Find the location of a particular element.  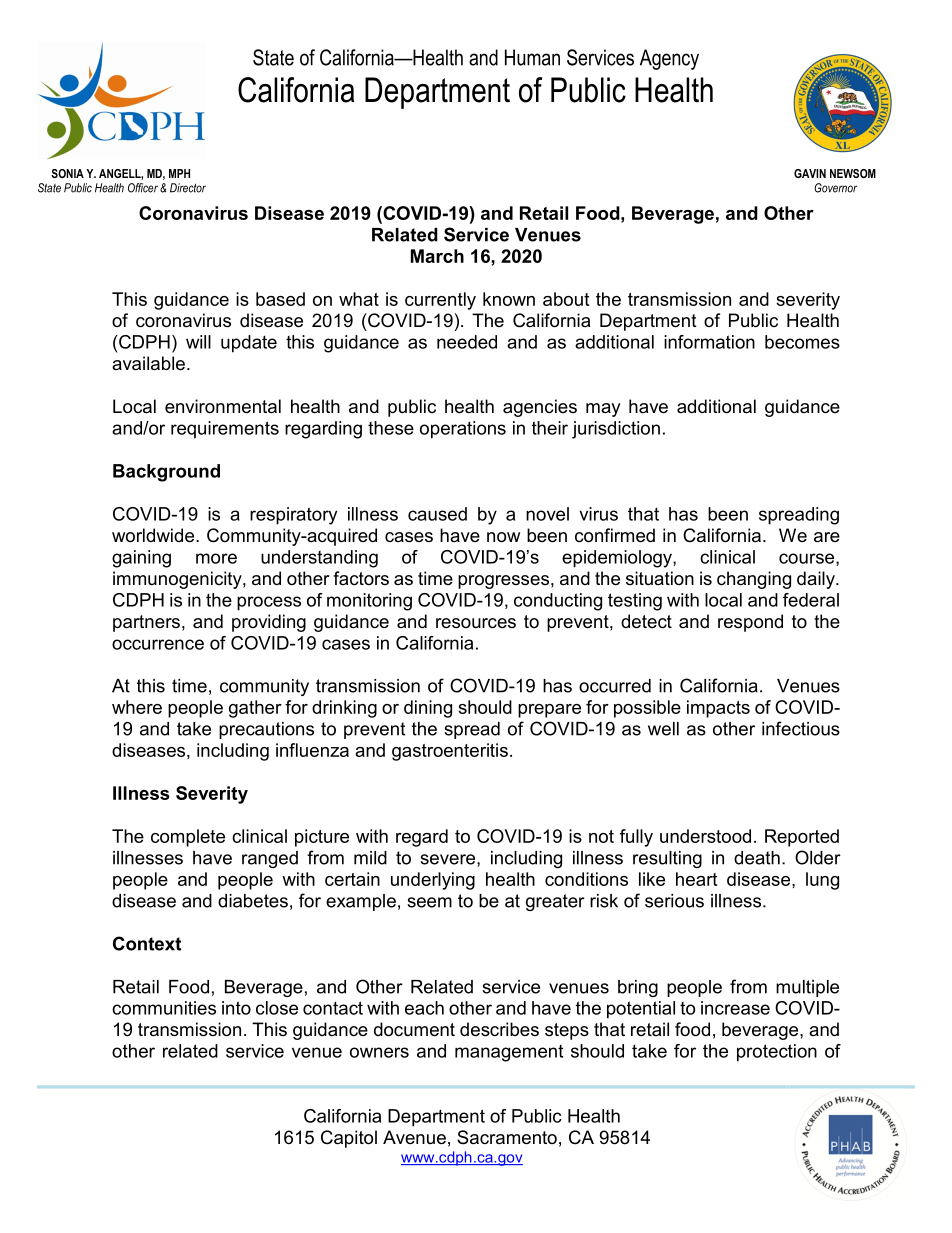

needed is located at coordinates (467, 342).
